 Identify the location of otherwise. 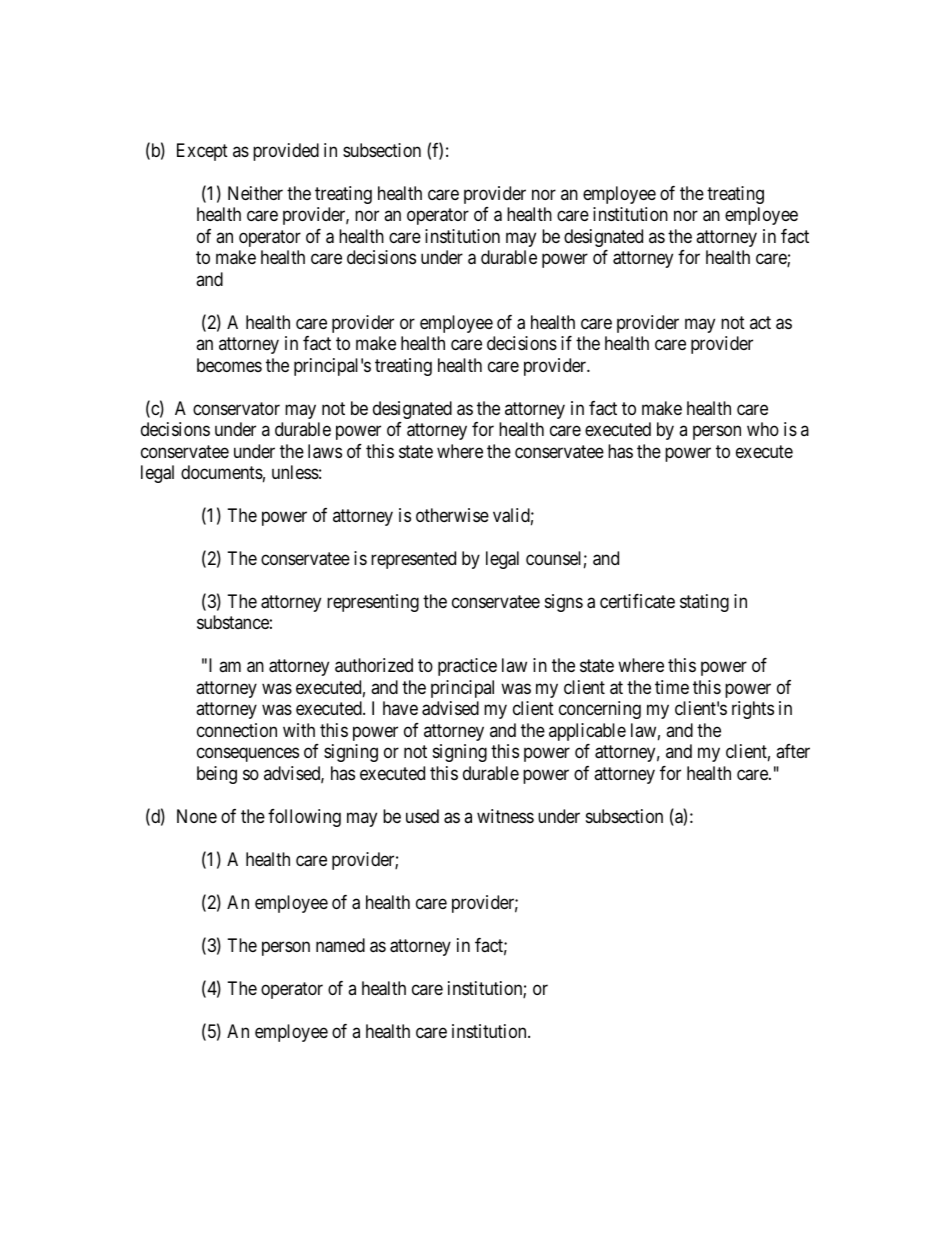
(452, 515).
